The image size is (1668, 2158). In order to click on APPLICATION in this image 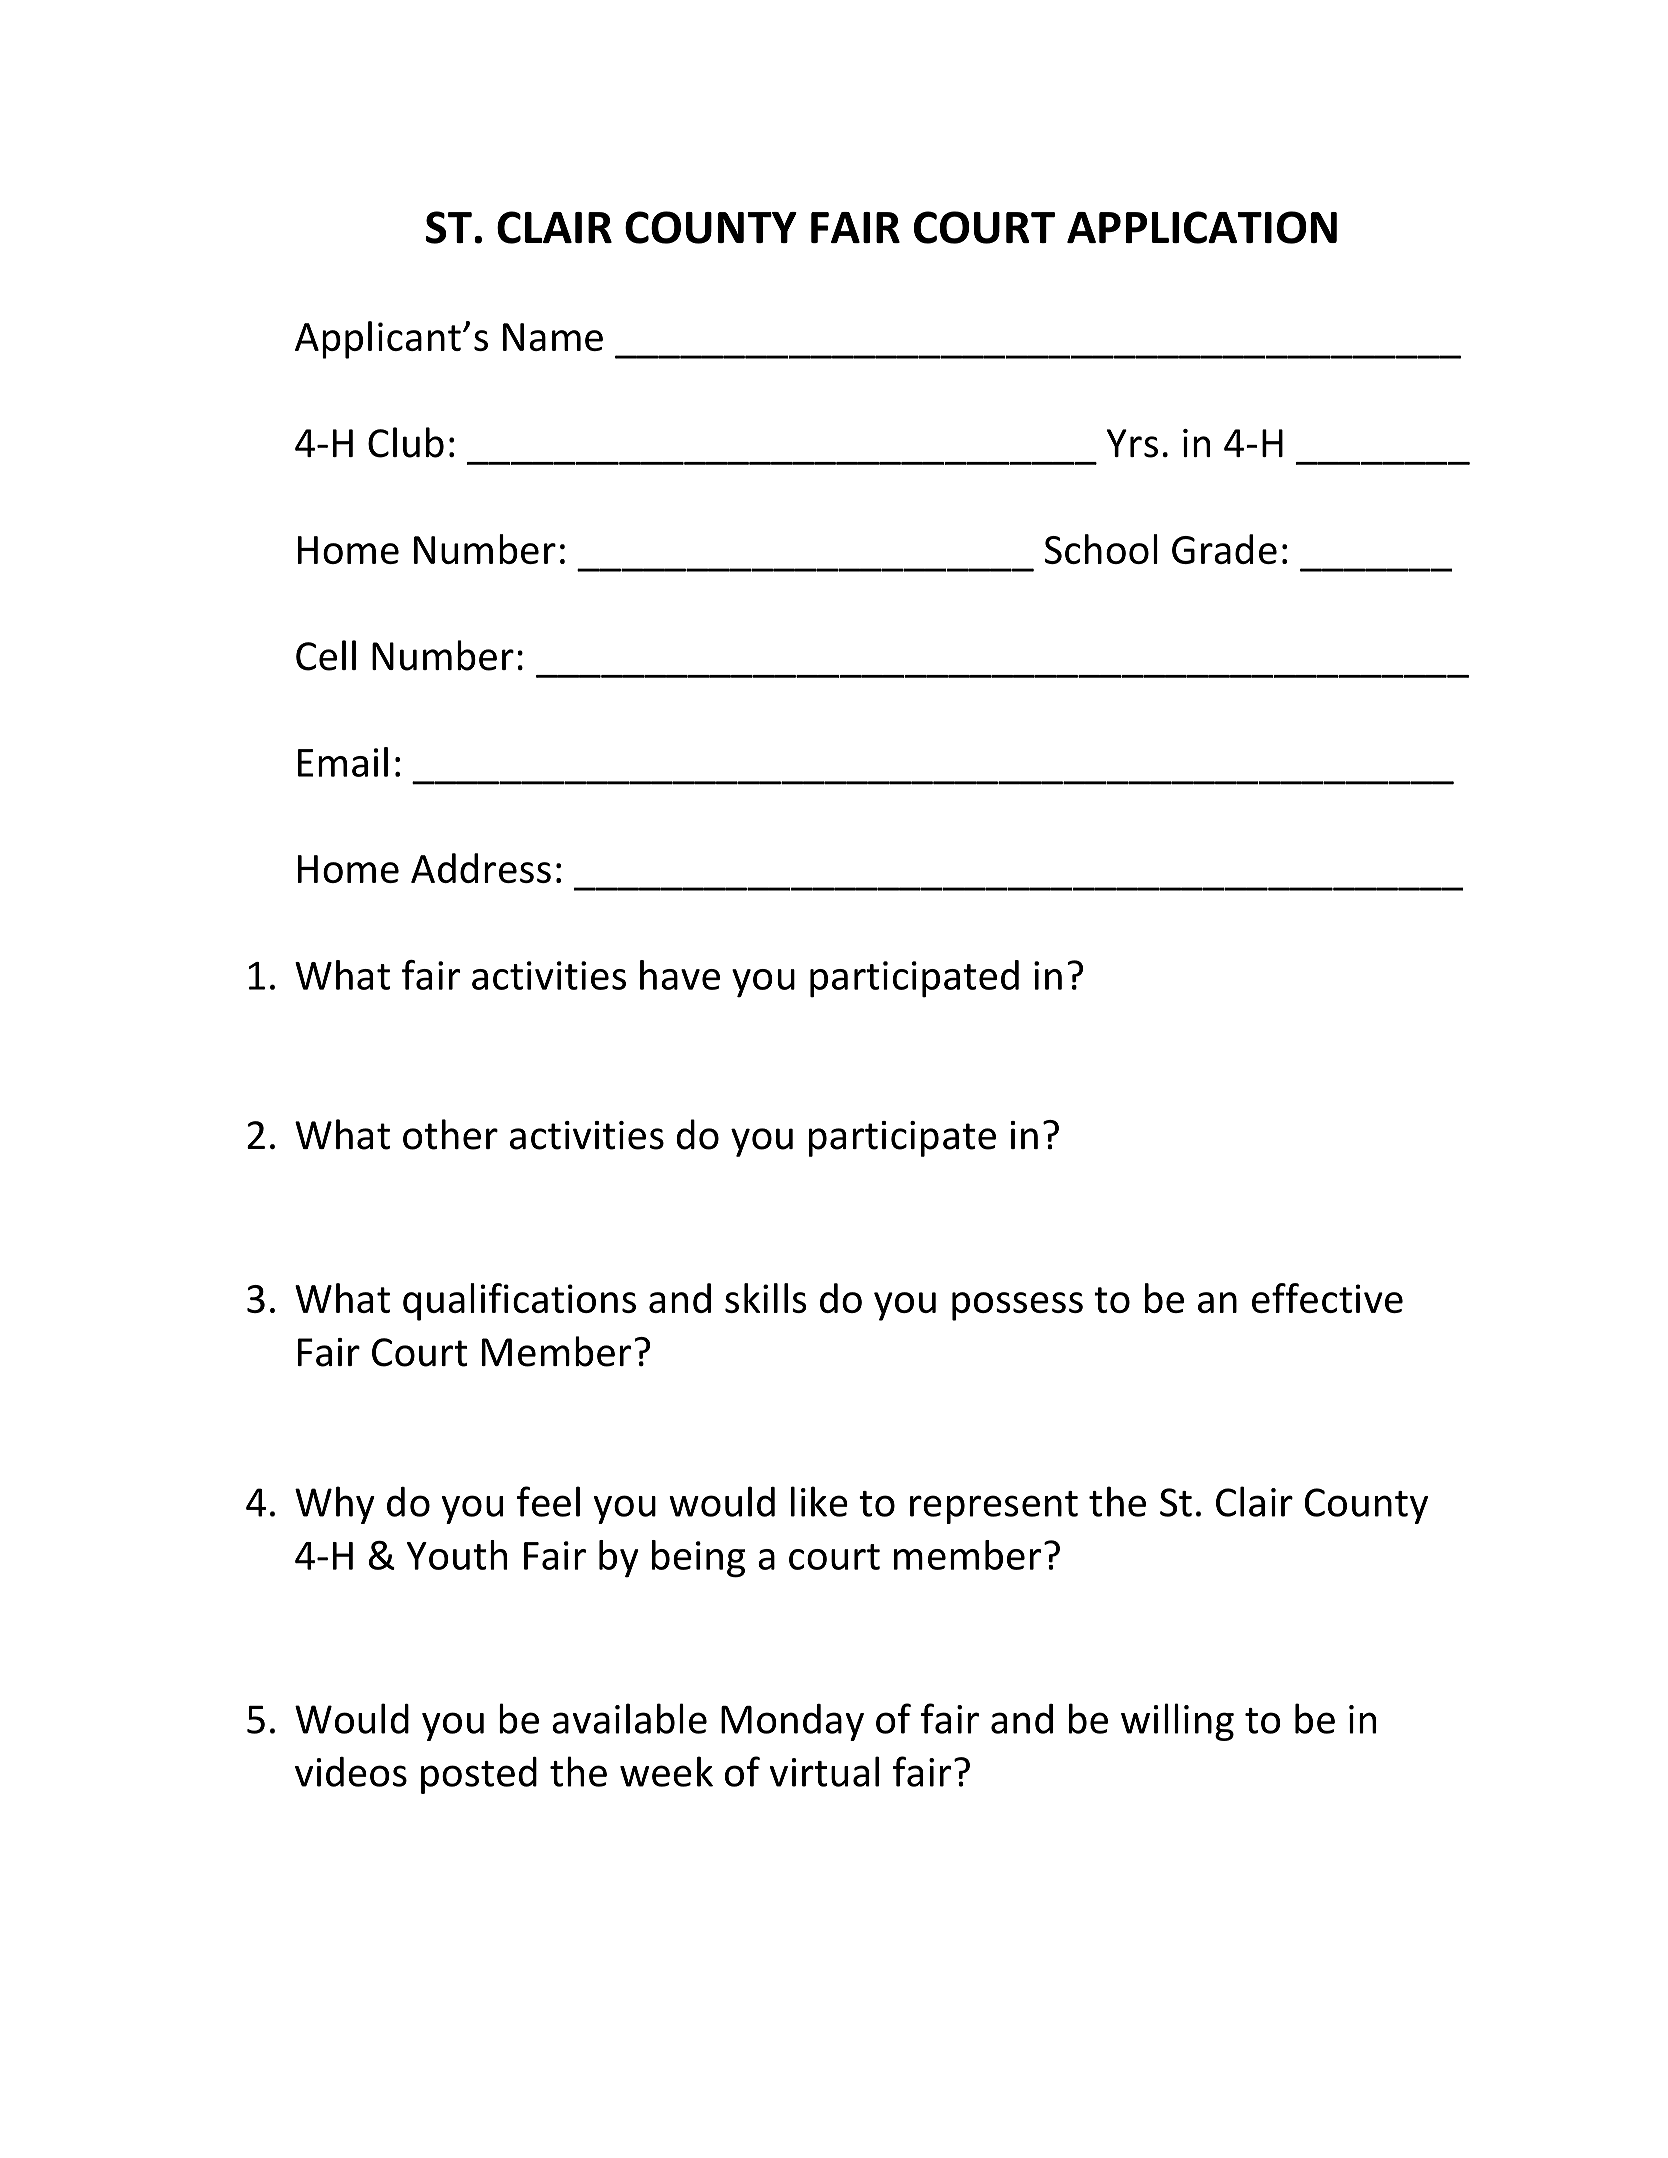, I will do `click(1202, 227)`.
